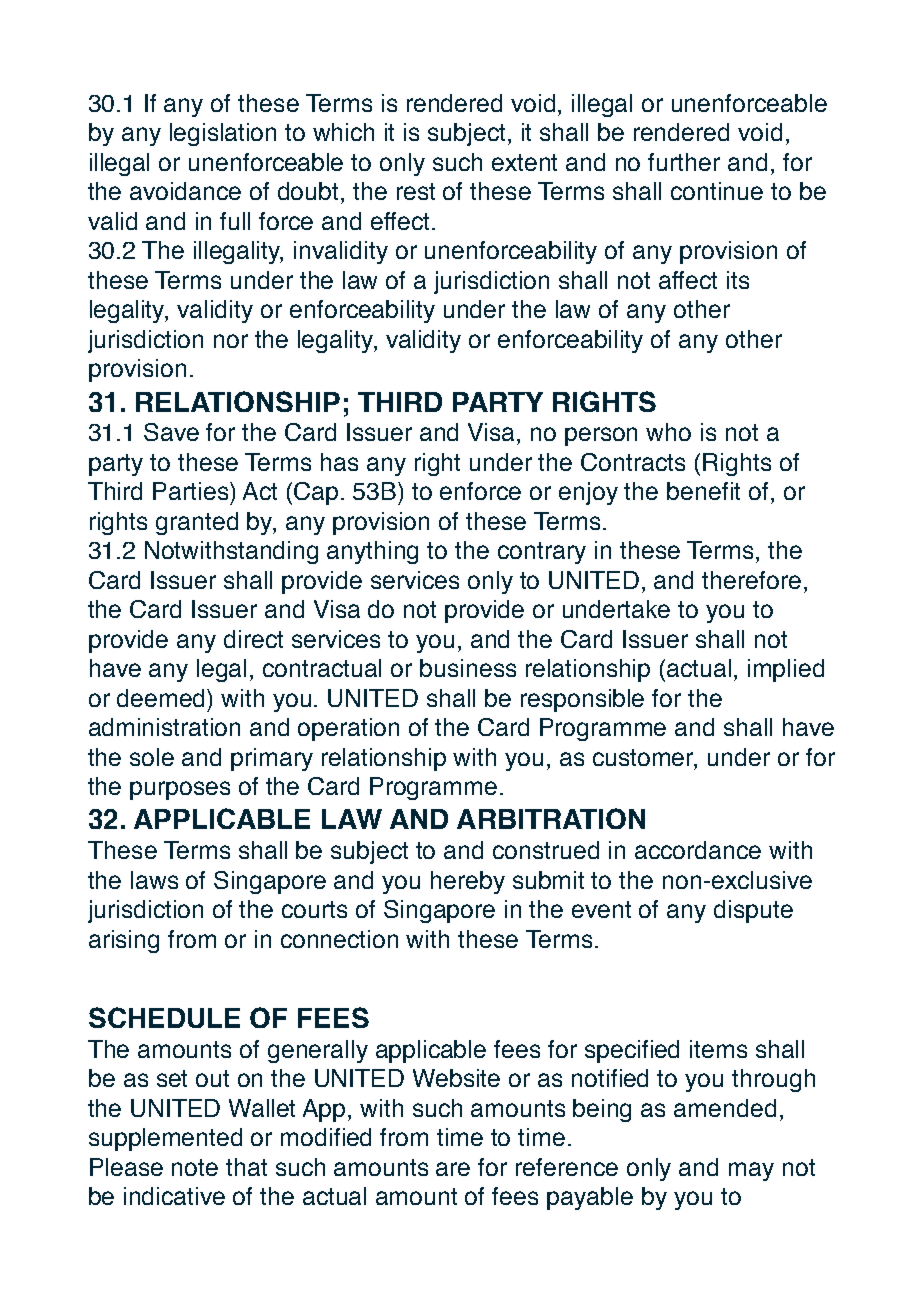 The width and height of the image is (924, 1308). Describe the element at coordinates (684, 162) in the image. I see `further` at that location.
